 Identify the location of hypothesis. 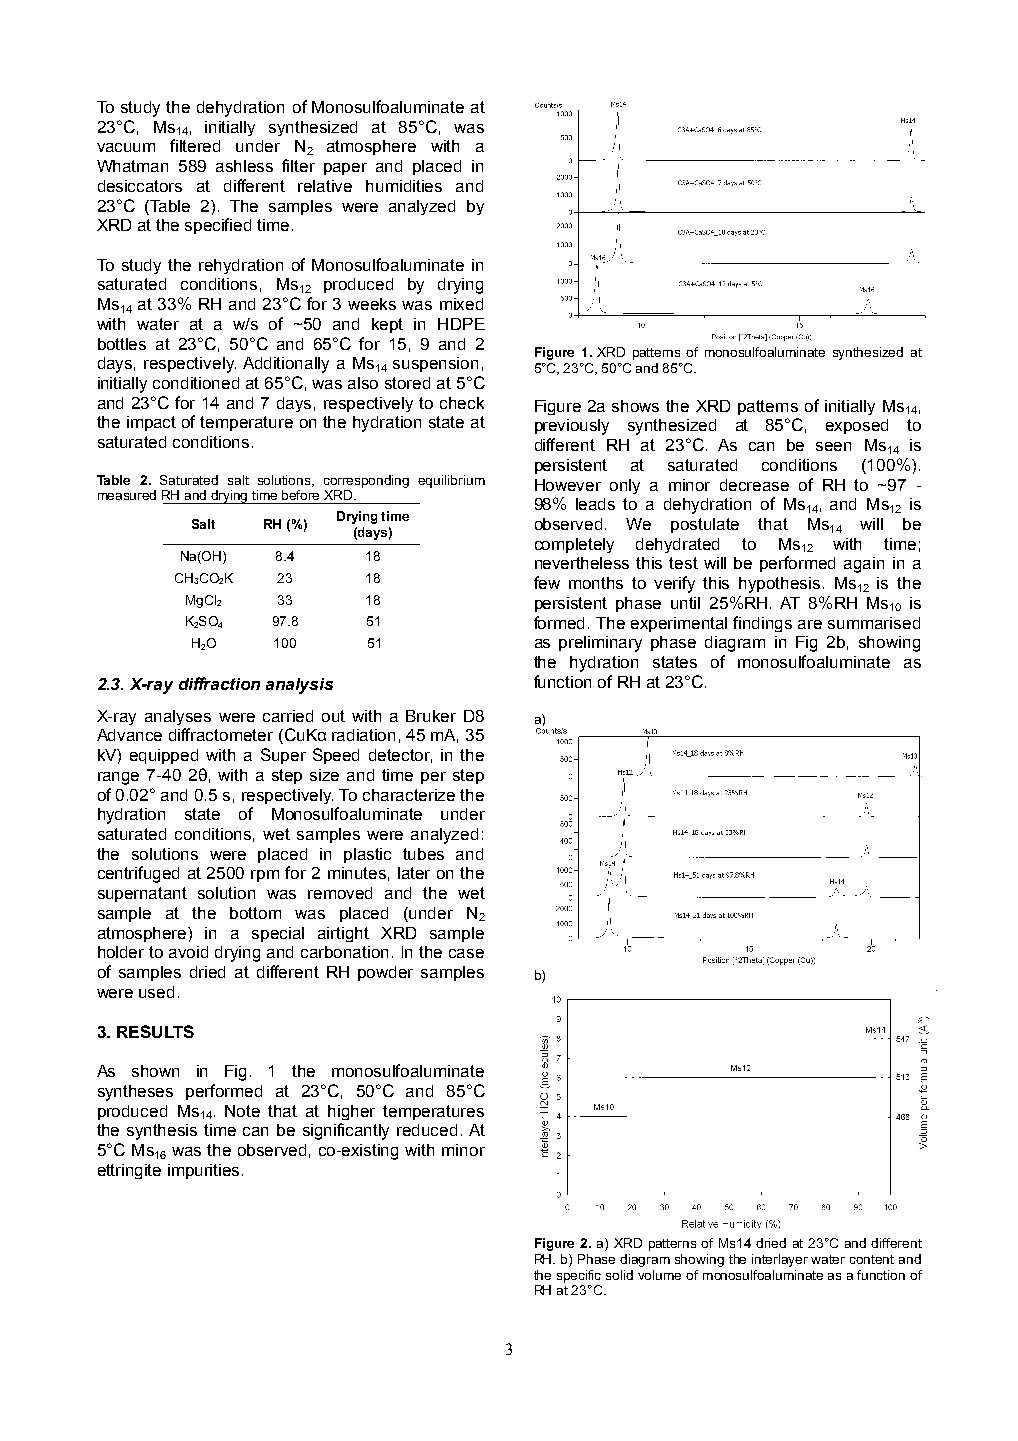
(779, 585).
